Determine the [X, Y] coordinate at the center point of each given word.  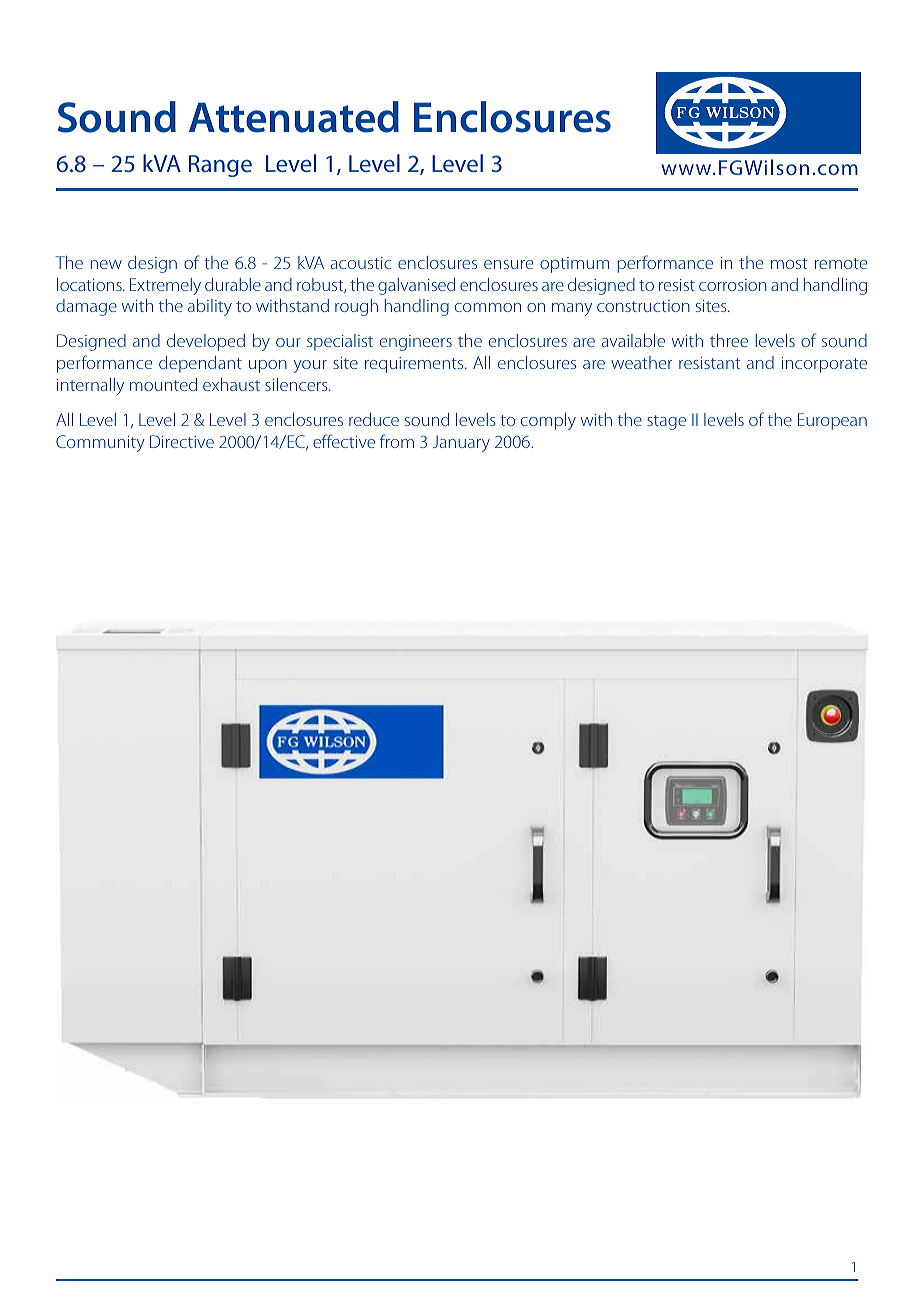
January [461, 443]
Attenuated [294, 117]
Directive [182, 441]
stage [666, 422]
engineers [416, 343]
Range [220, 166]
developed [206, 342]
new [106, 264]
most [789, 263]
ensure [508, 264]
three [729, 340]
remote [841, 263]
